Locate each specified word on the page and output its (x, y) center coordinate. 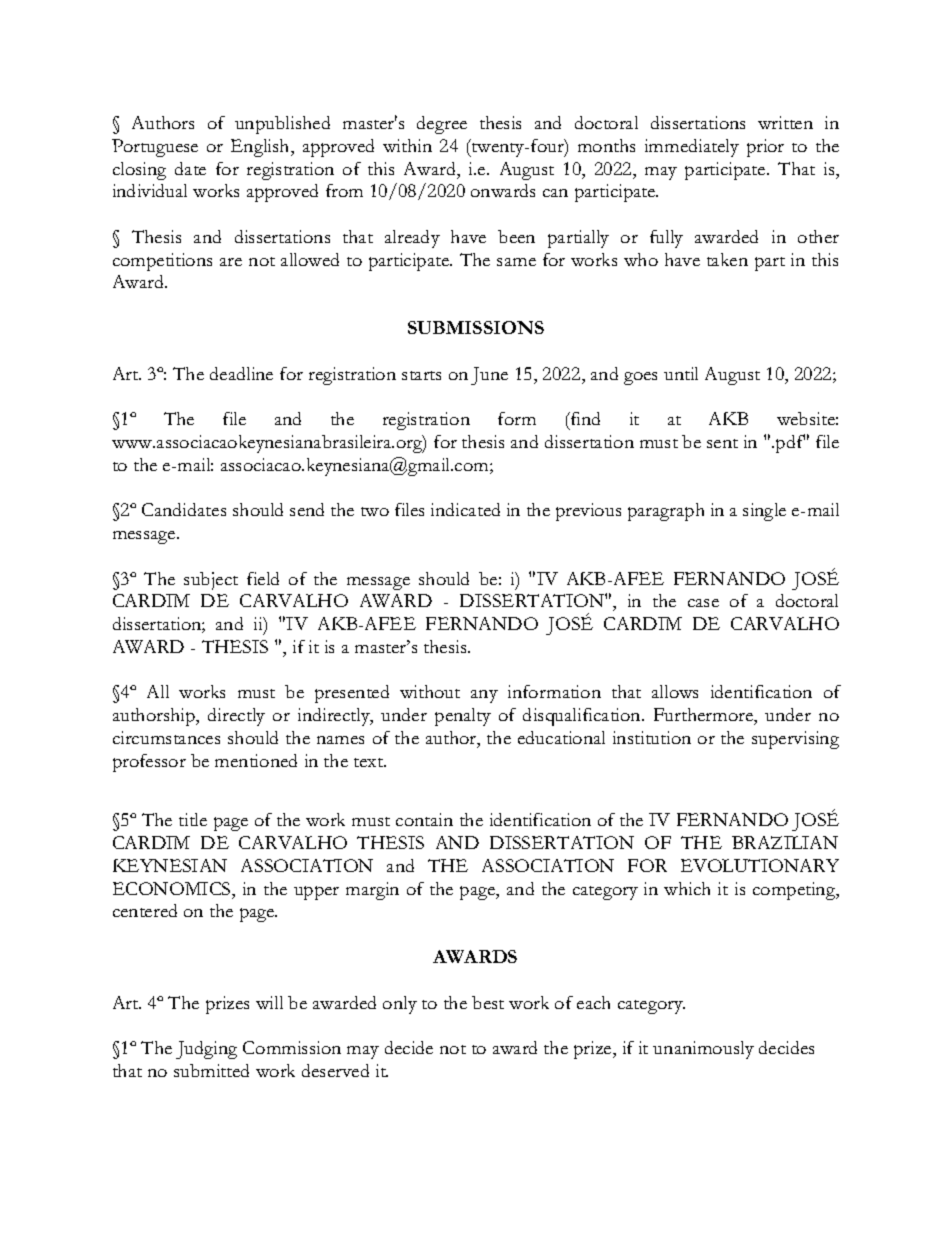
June (489, 376)
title (193, 819)
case (703, 603)
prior (765, 148)
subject (211, 581)
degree (442, 125)
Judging (206, 1050)
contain (424, 819)
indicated (465, 509)
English (261, 148)
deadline (241, 373)
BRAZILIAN (785, 842)
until (681, 373)
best (488, 1002)
